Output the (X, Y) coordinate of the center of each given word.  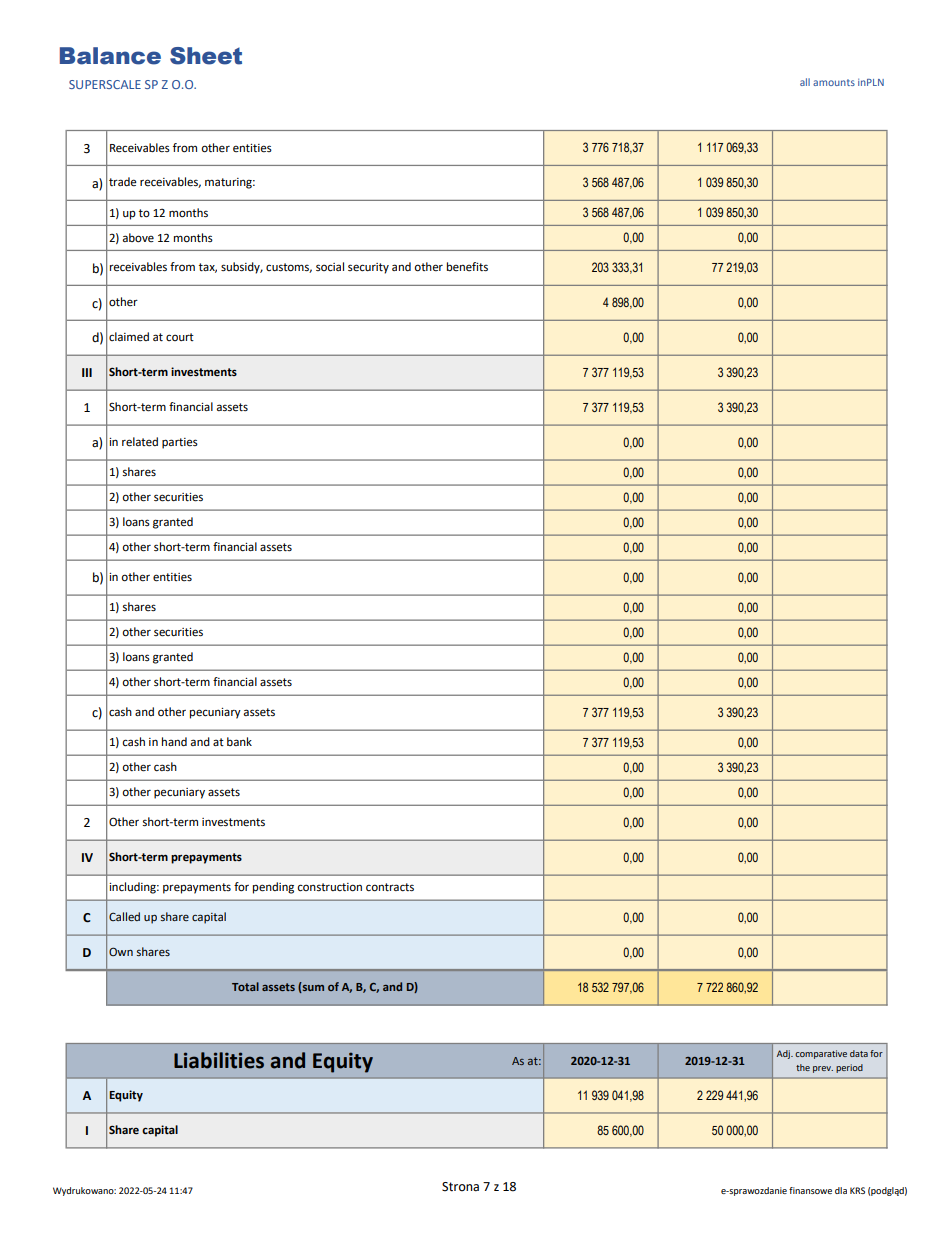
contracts (390, 887)
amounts (834, 82)
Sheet (206, 56)
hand (174, 741)
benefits (467, 267)
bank (239, 741)
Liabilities (219, 1060)
